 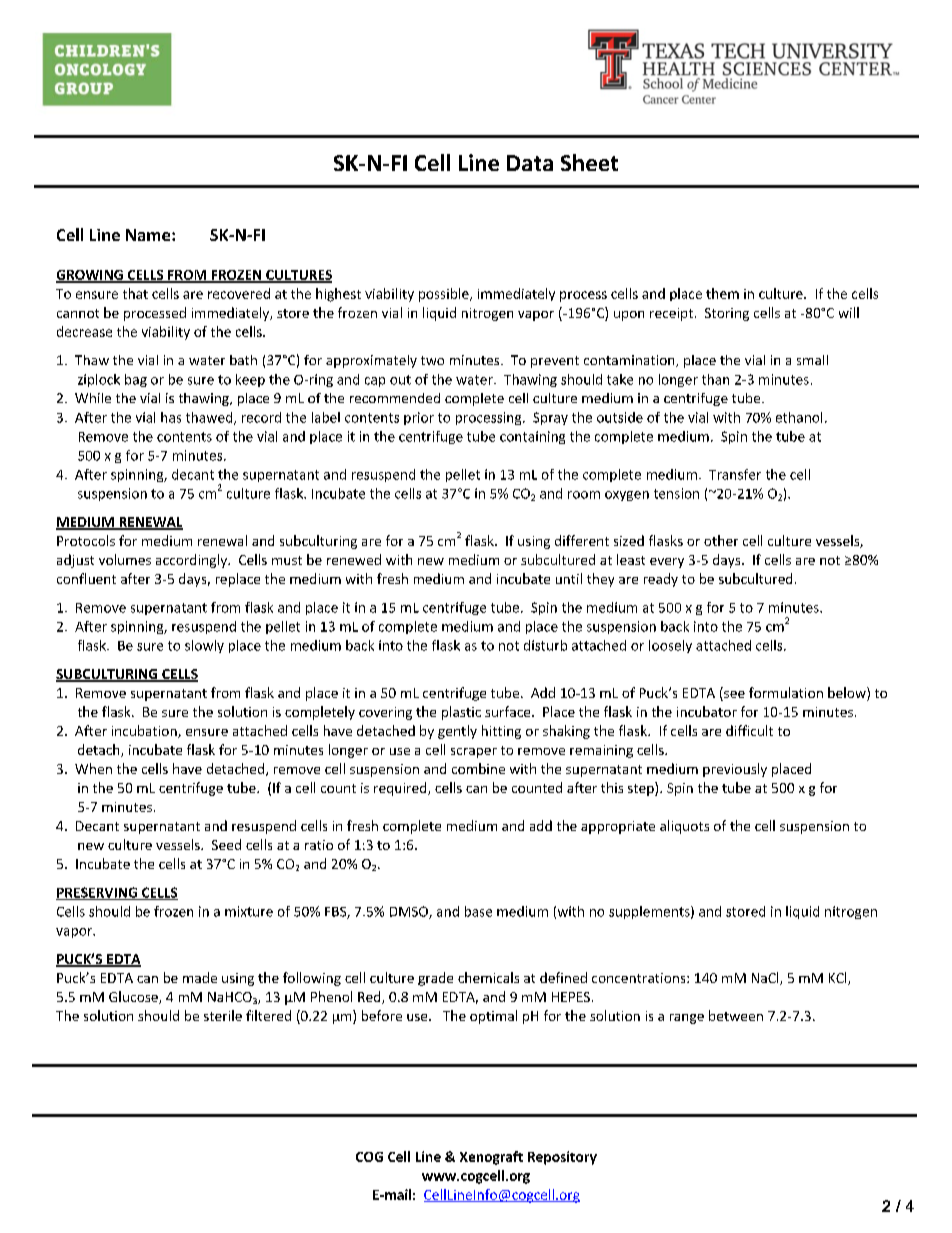 I want to click on sterile, so click(x=223, y=1015).
